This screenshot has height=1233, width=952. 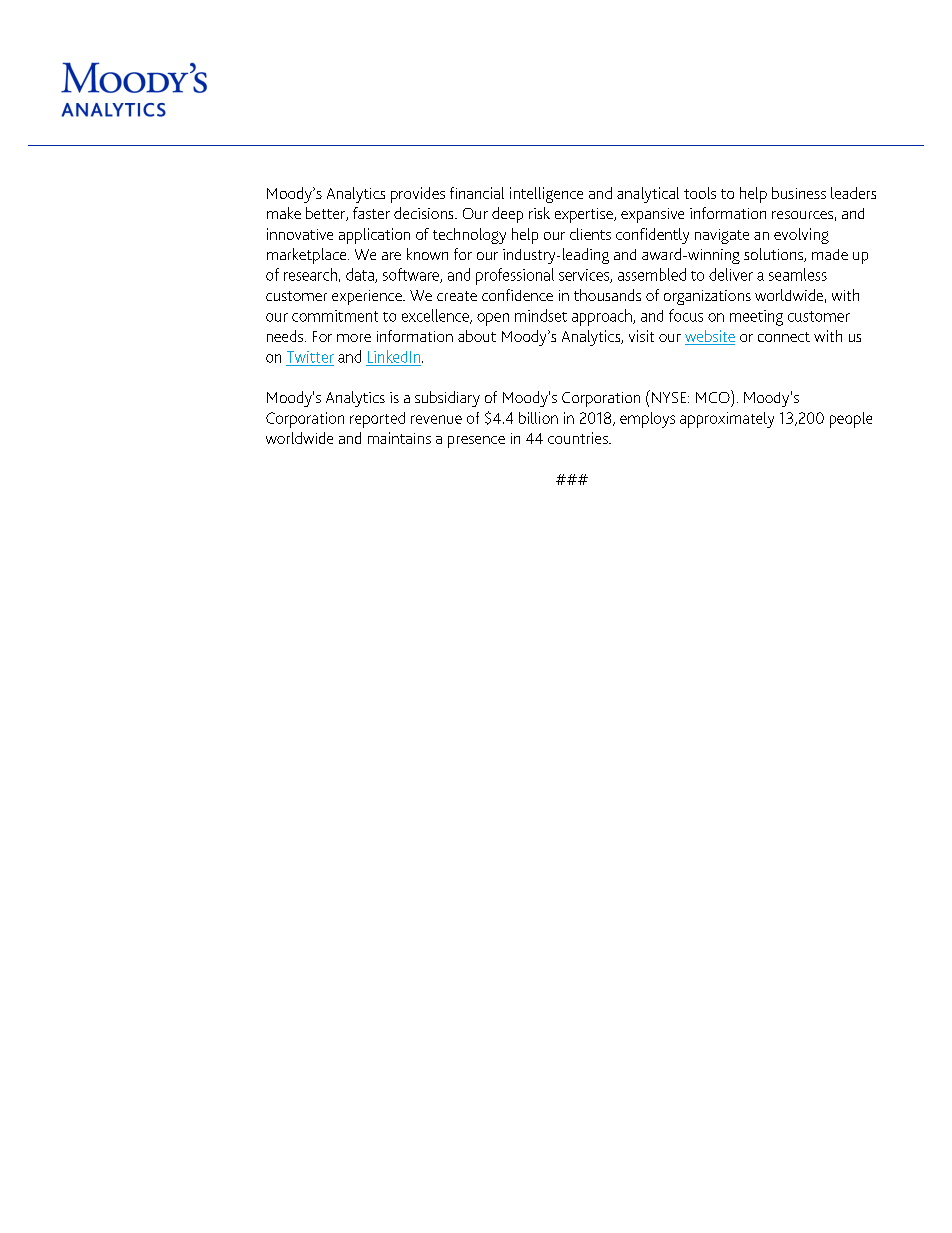 What do you see at coordinates (774, 255) in the screenshot?
I see `solutions` at bounding box center [774, 255].
